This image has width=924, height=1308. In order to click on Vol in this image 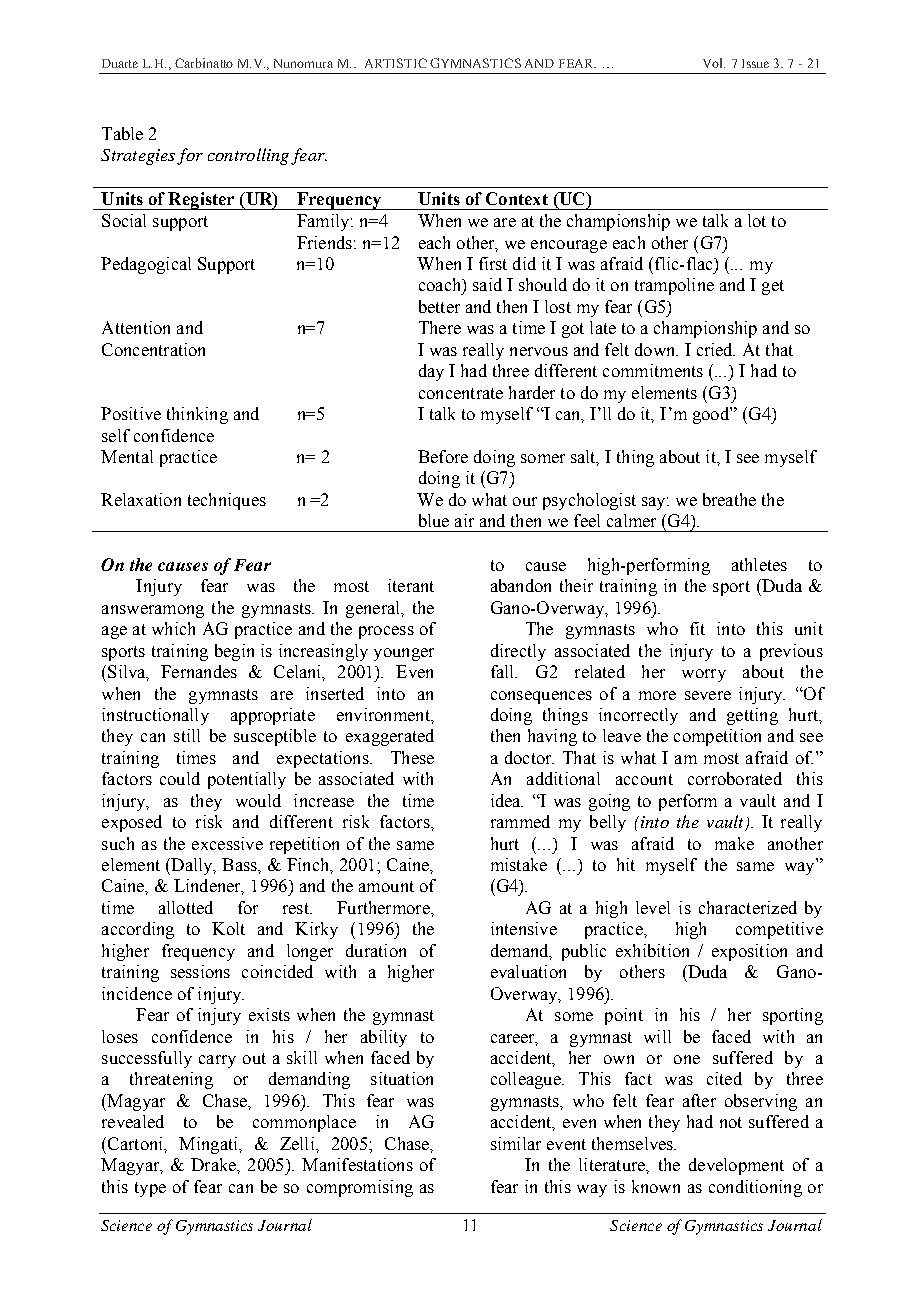, I will do `click(714, 63)`.
